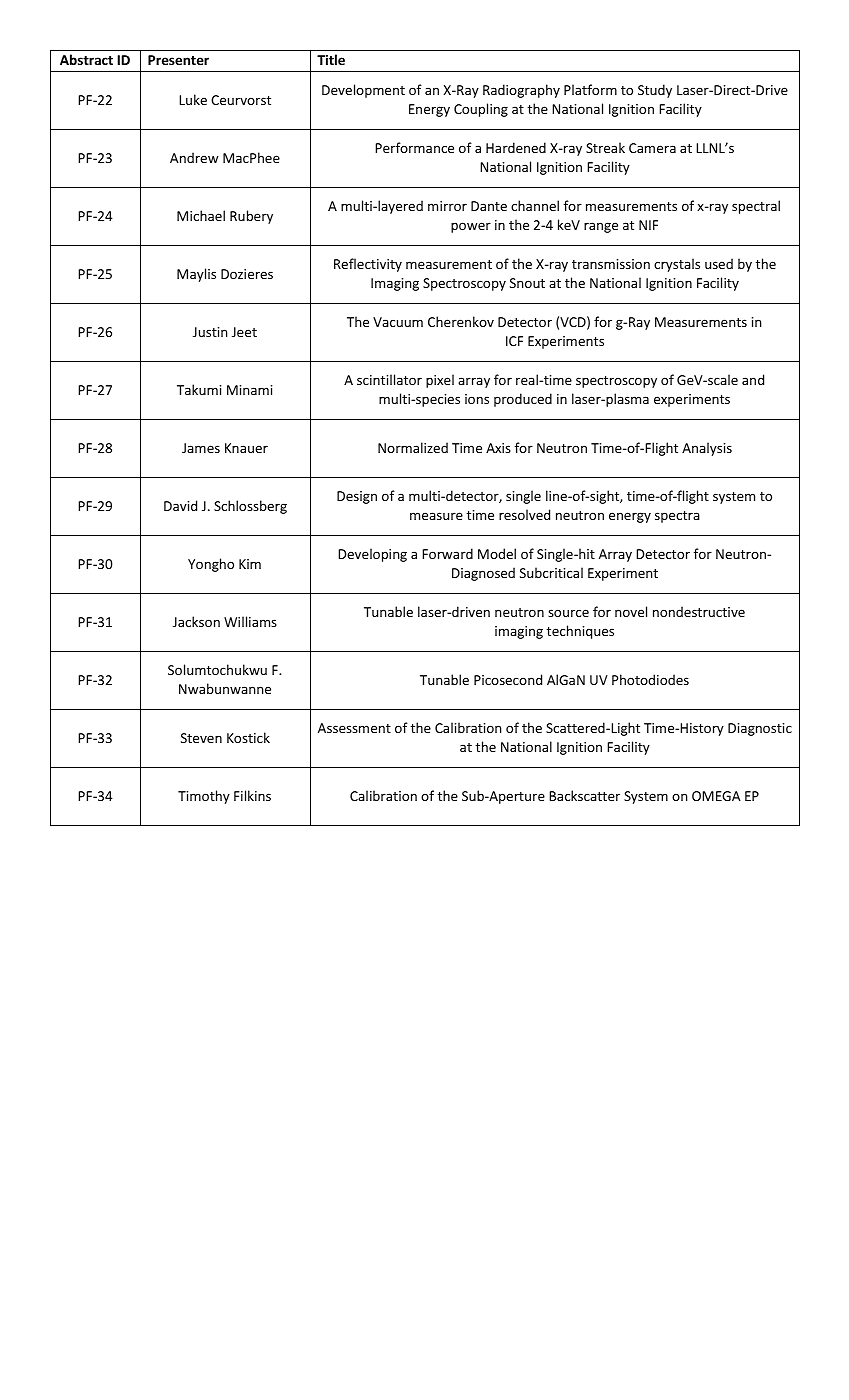  Describe the element at coordinates (655, 91) in the document. I see `Study` at that location.
